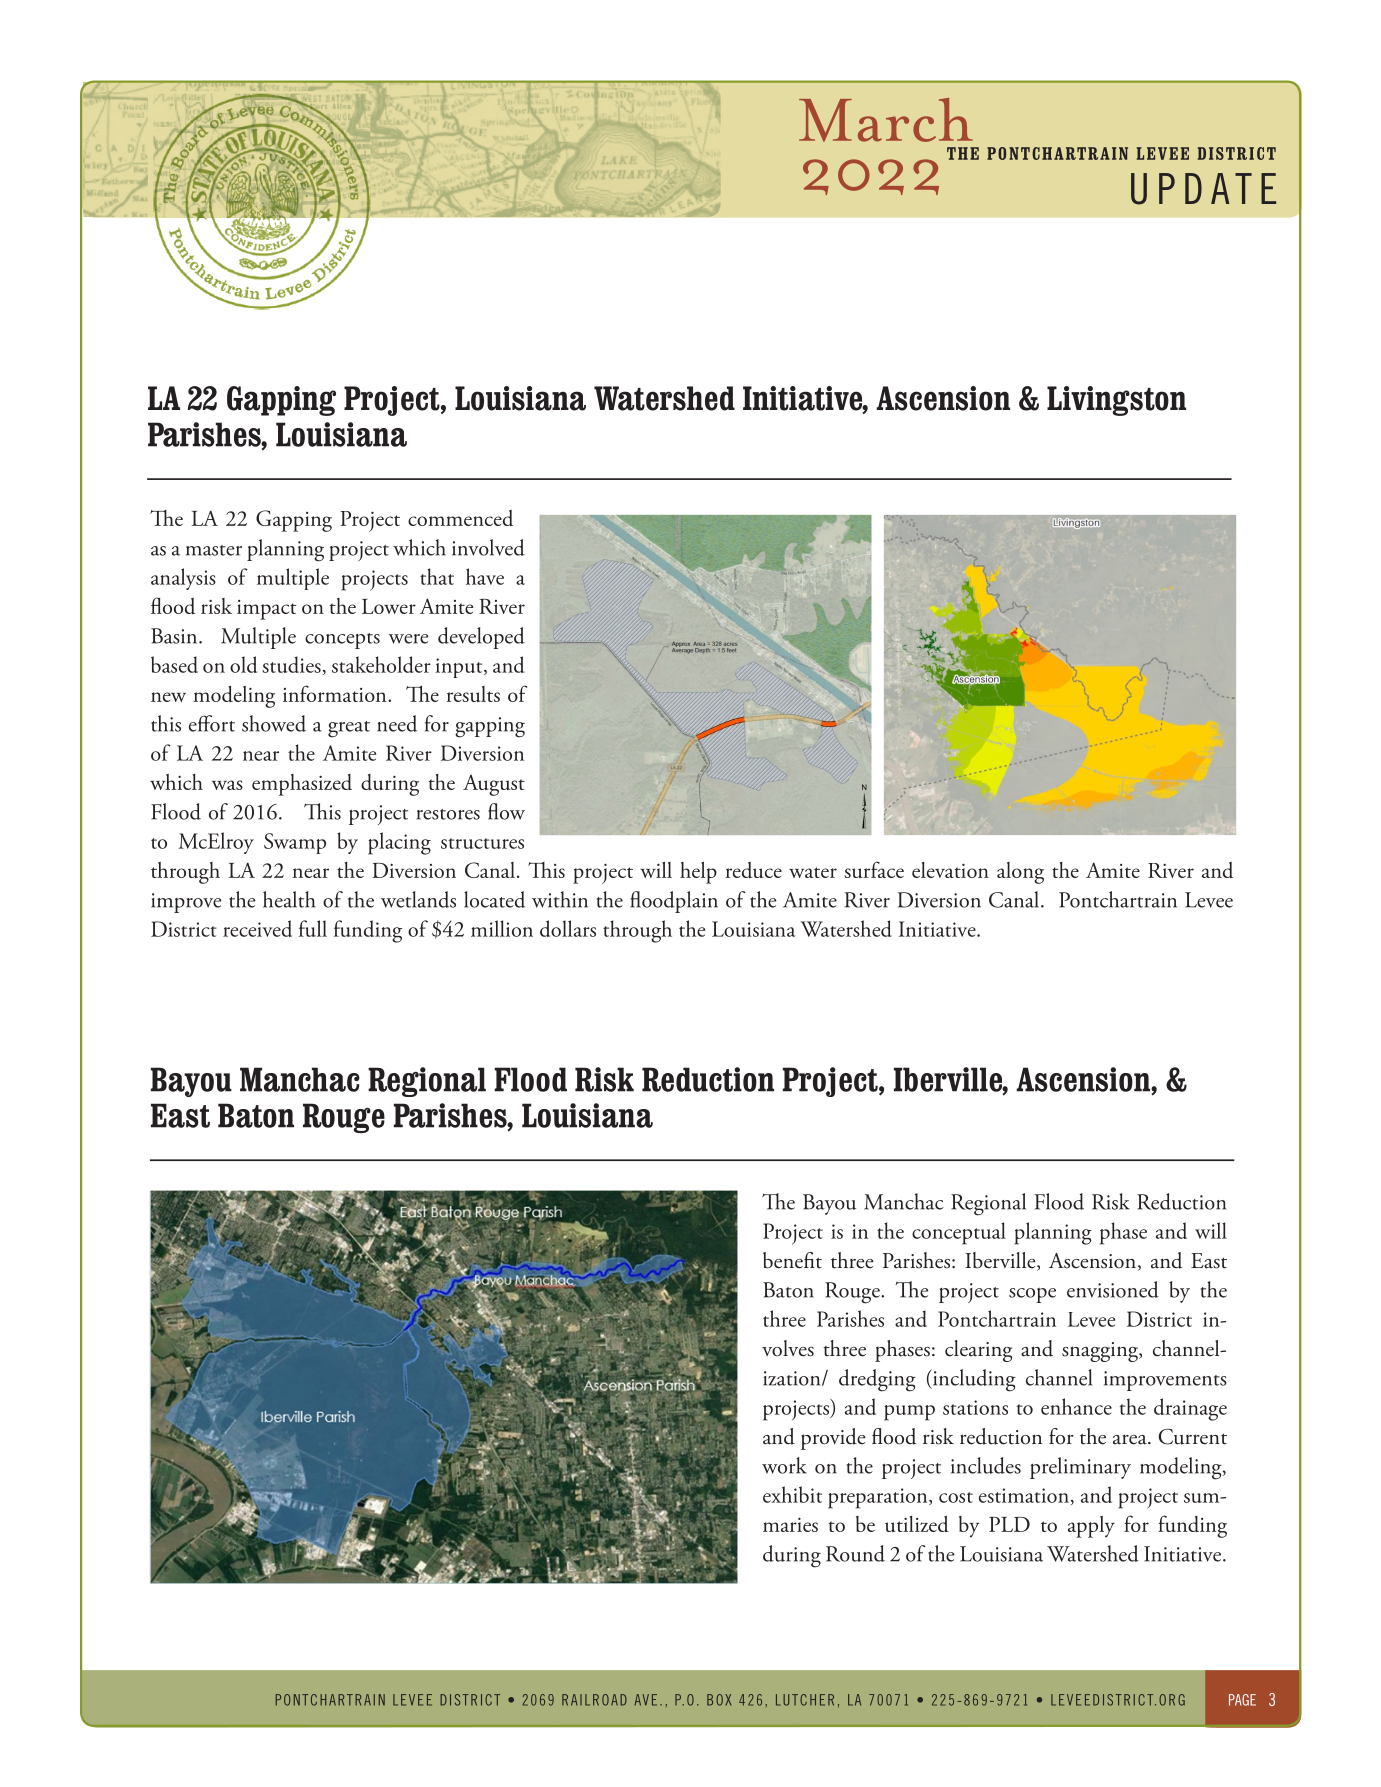  Describe the element at coordinates (792, 1260) in the page. I see `benefit` at that location.
